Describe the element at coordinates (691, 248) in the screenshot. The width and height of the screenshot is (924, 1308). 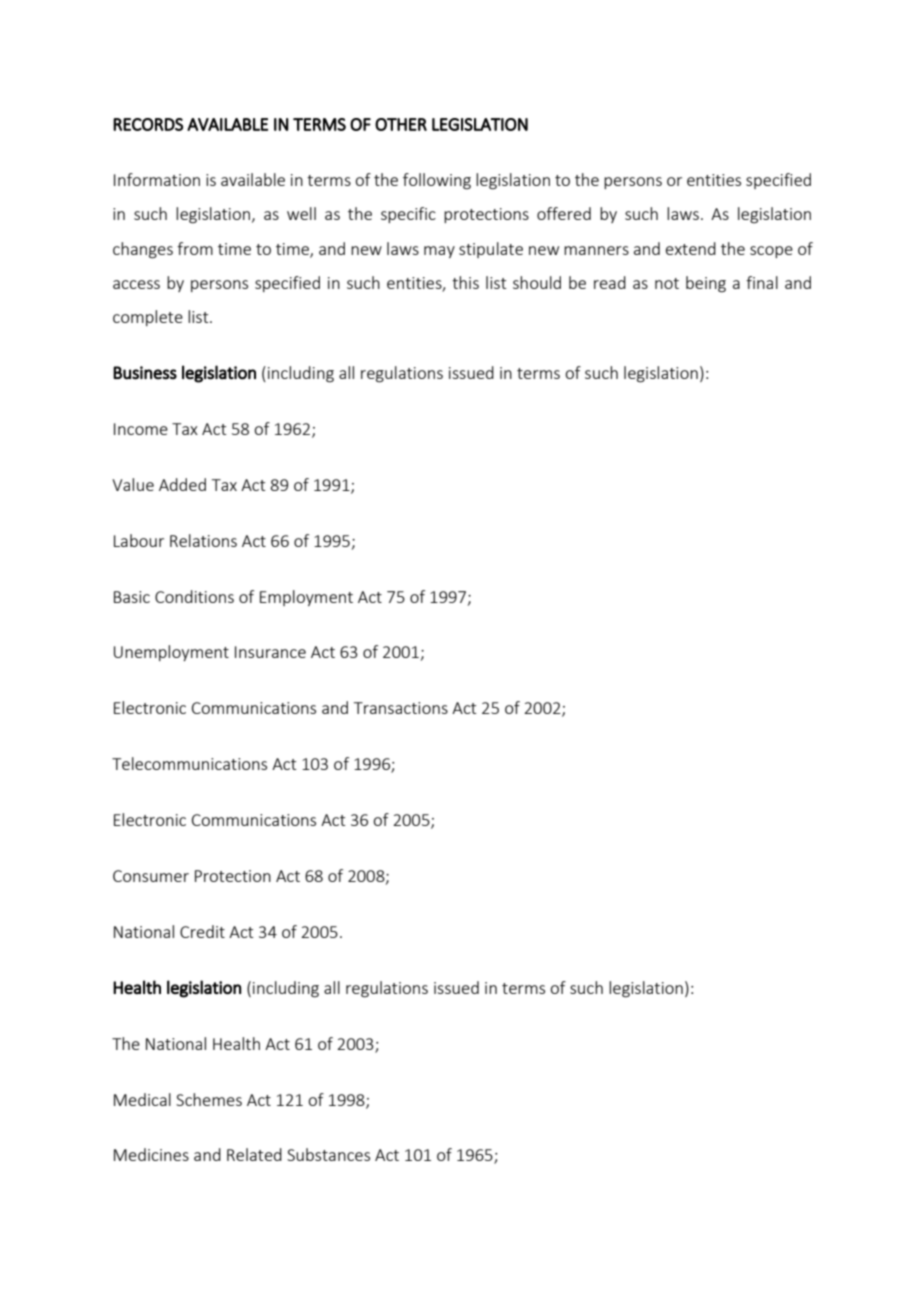
I see `extend` at that location.
